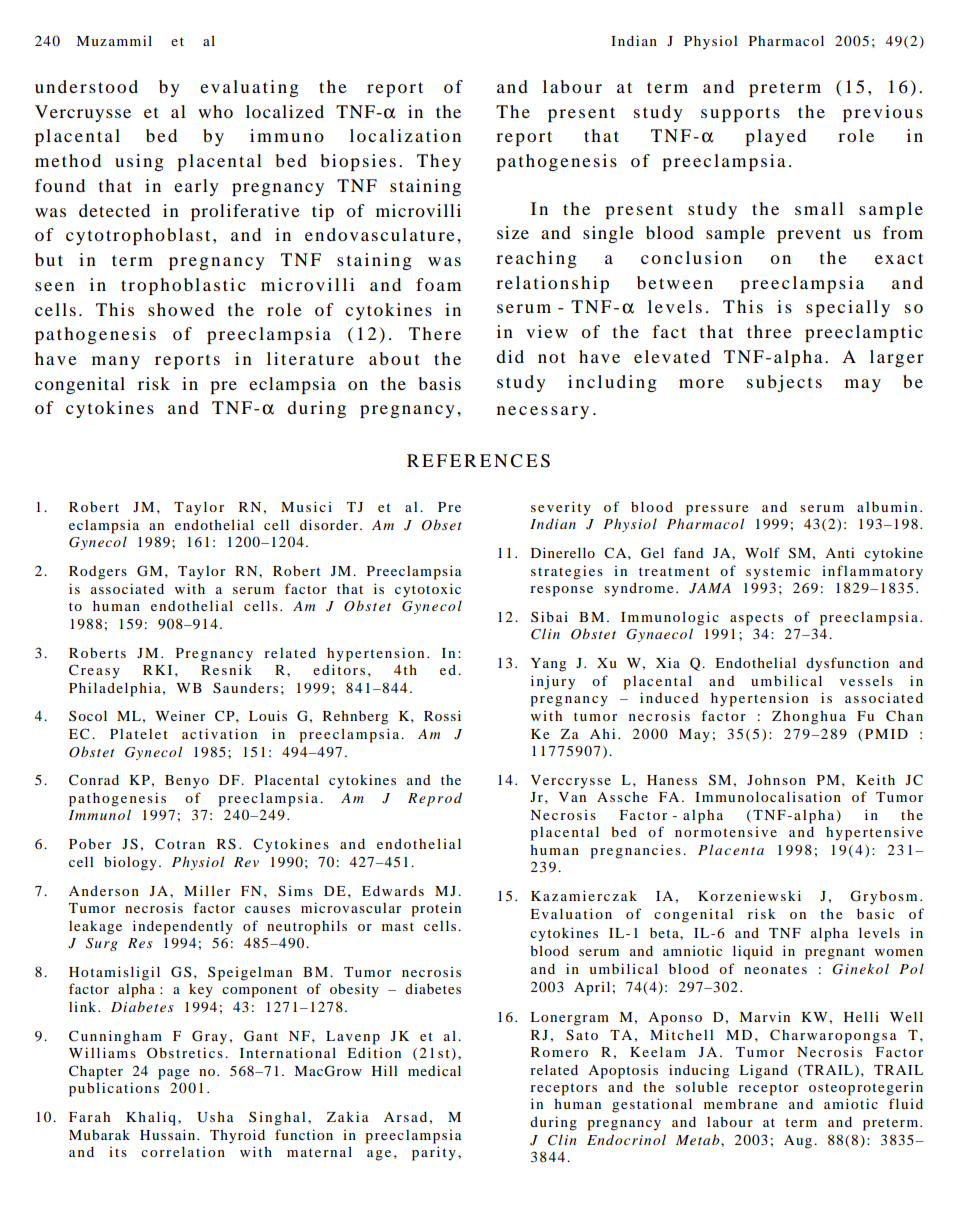 This screenshot has width=958, height=1232. Describe the element at coordinates (215, 111) in the screenshot. I see `who` at that location.
